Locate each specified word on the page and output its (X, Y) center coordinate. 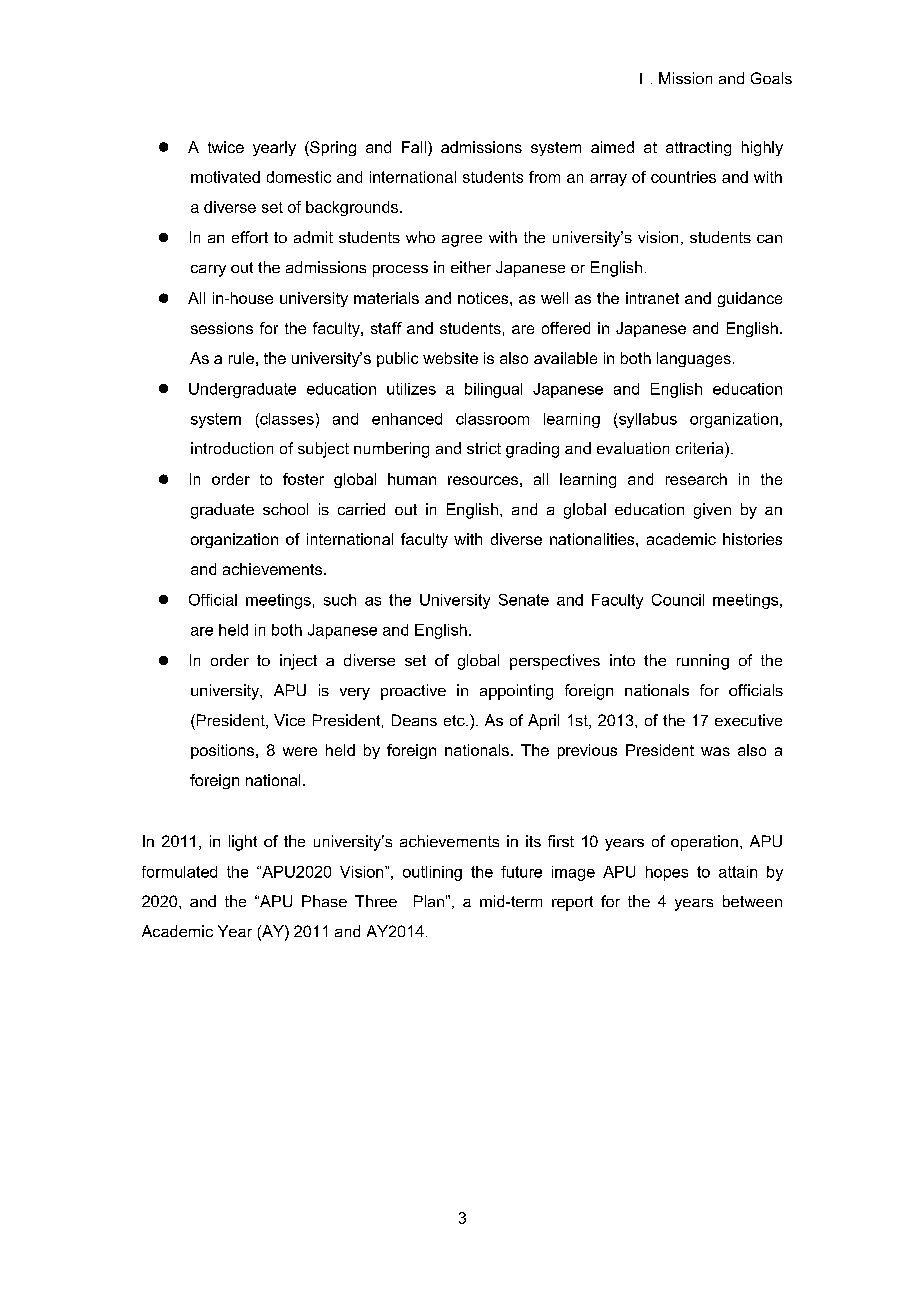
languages (694, 359)
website (450, 358)
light (243, 843)
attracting (698, 148)
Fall (414, 147)
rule (241, 358)
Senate (524, 600)
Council (678, 600)
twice (226, 147)
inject (298, 662)
